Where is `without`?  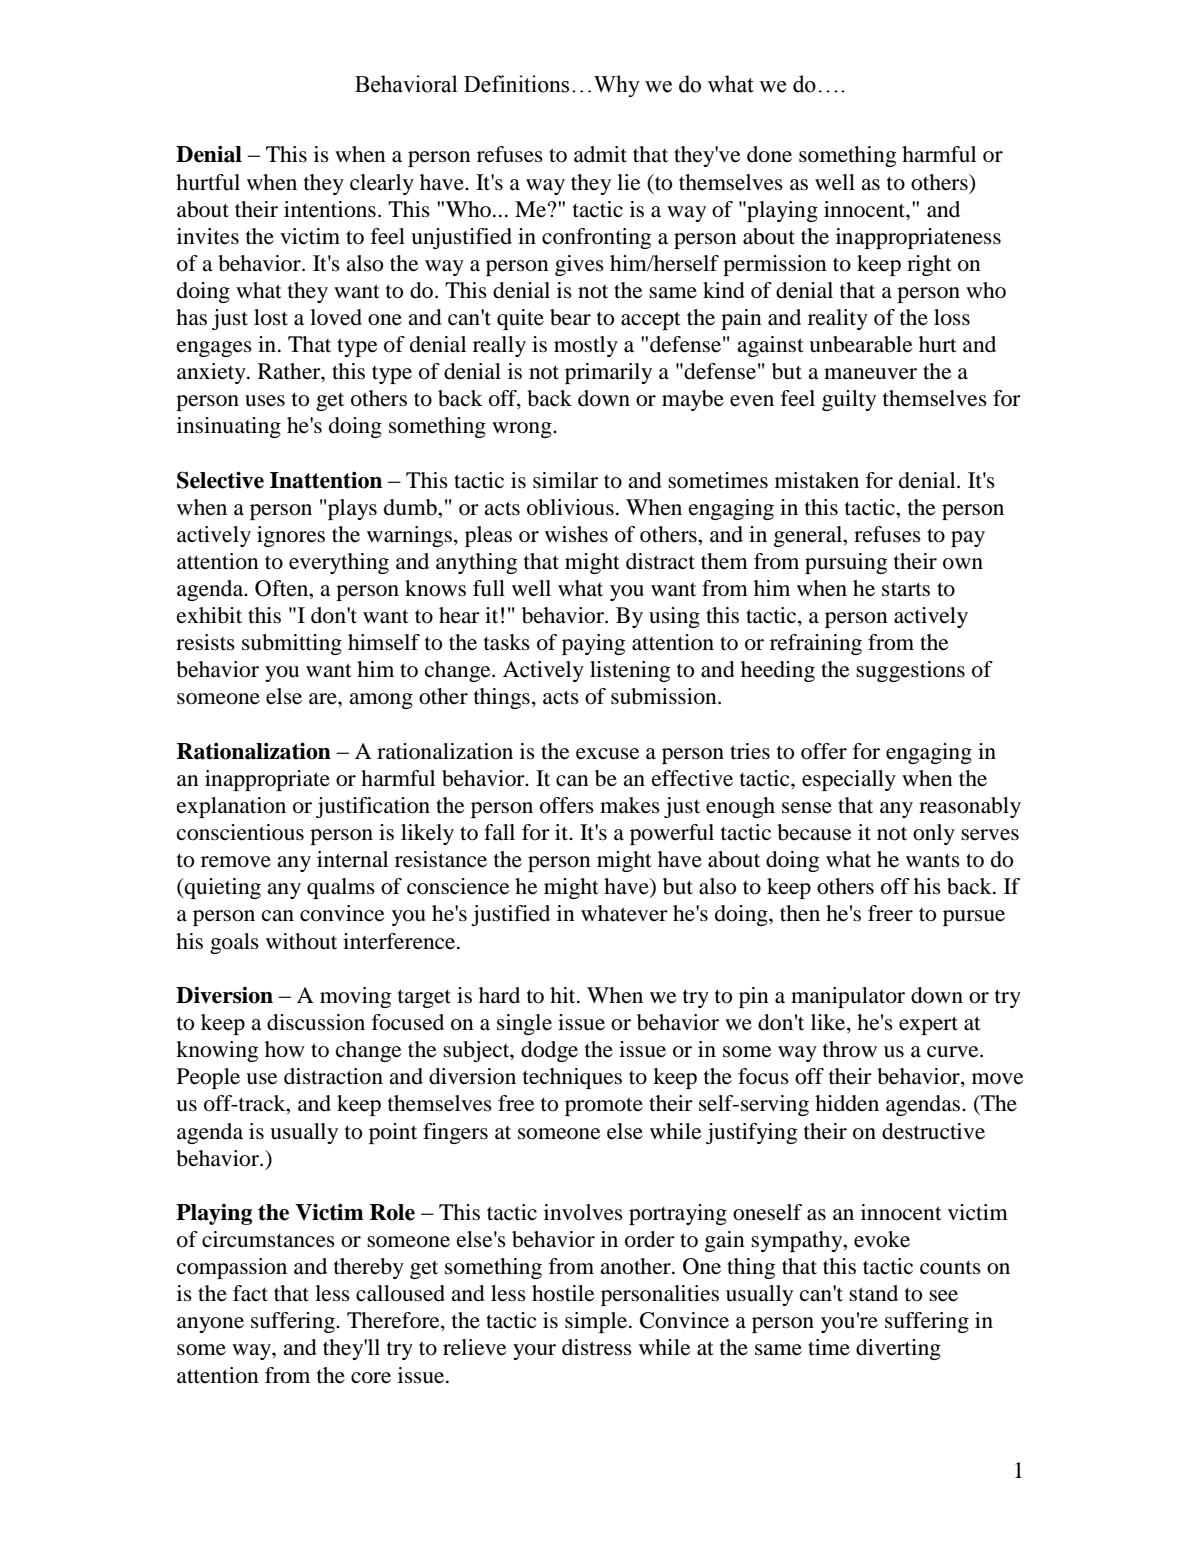
without is located at coordinates (301, 941).
